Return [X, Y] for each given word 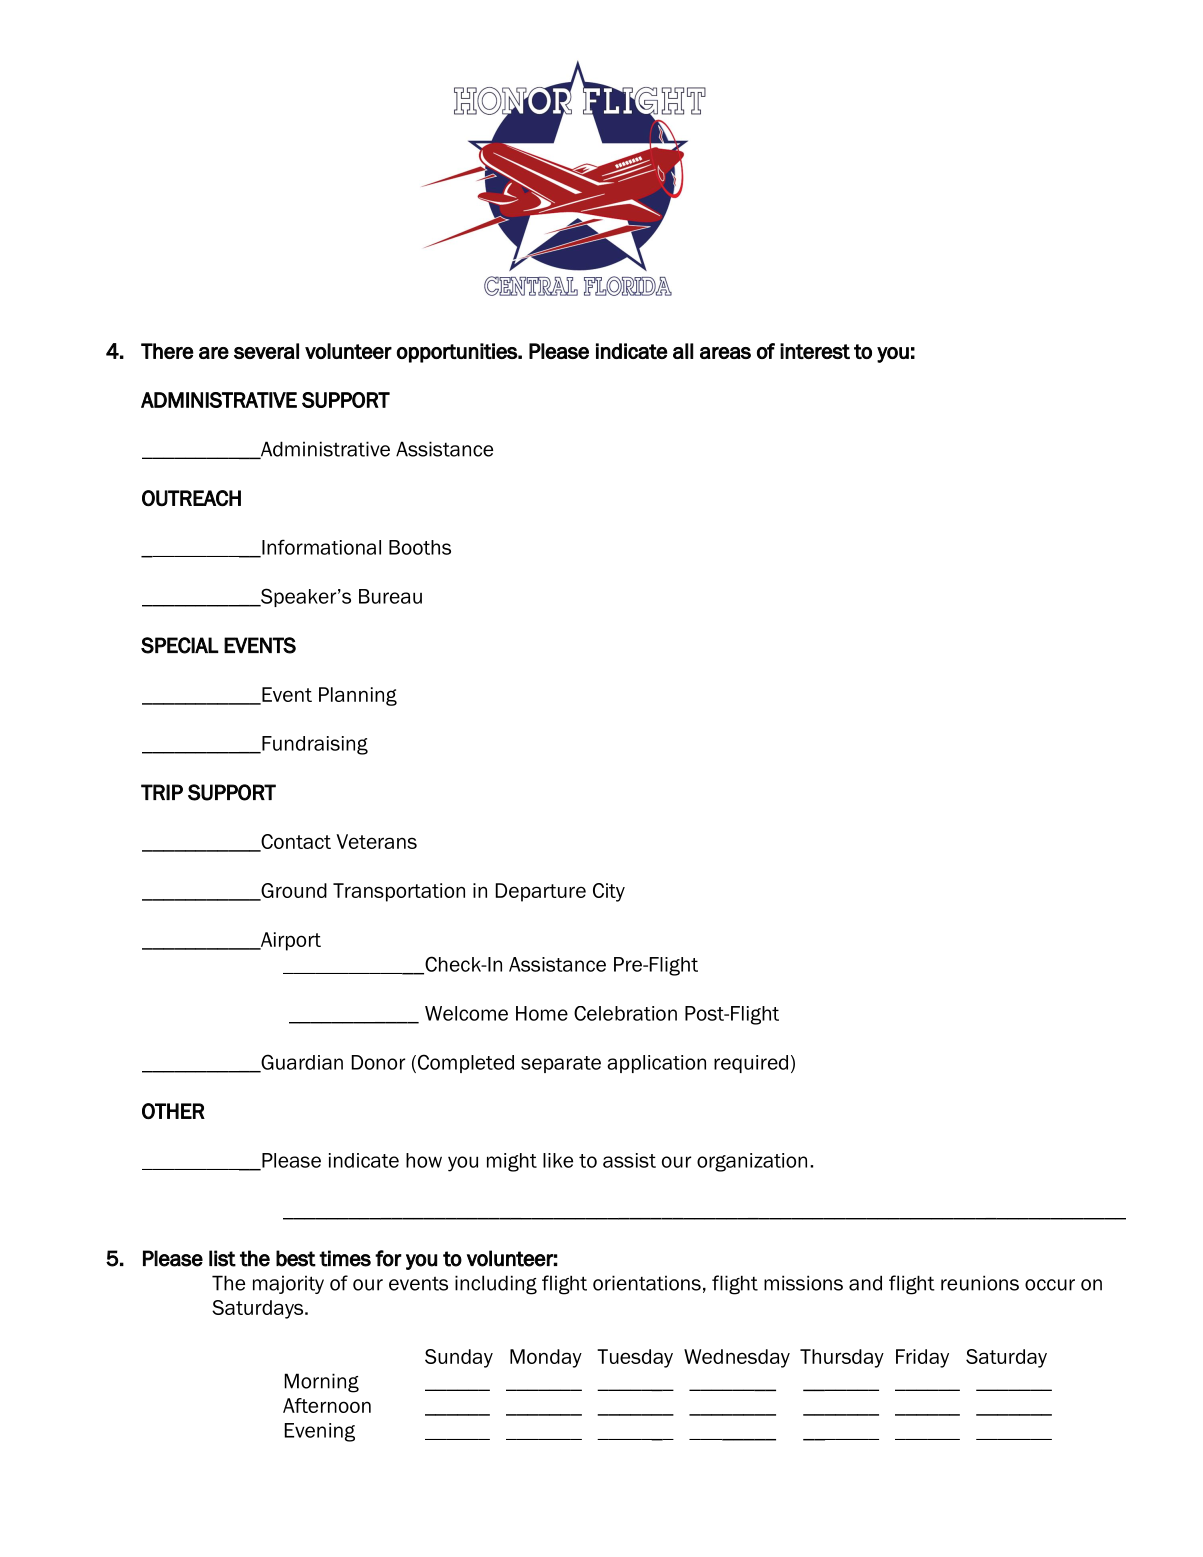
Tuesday [635, 1358]
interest [815, 351]
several [266, 351]
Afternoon [327, 1405]
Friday [922, 1358]
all [683, 351]
